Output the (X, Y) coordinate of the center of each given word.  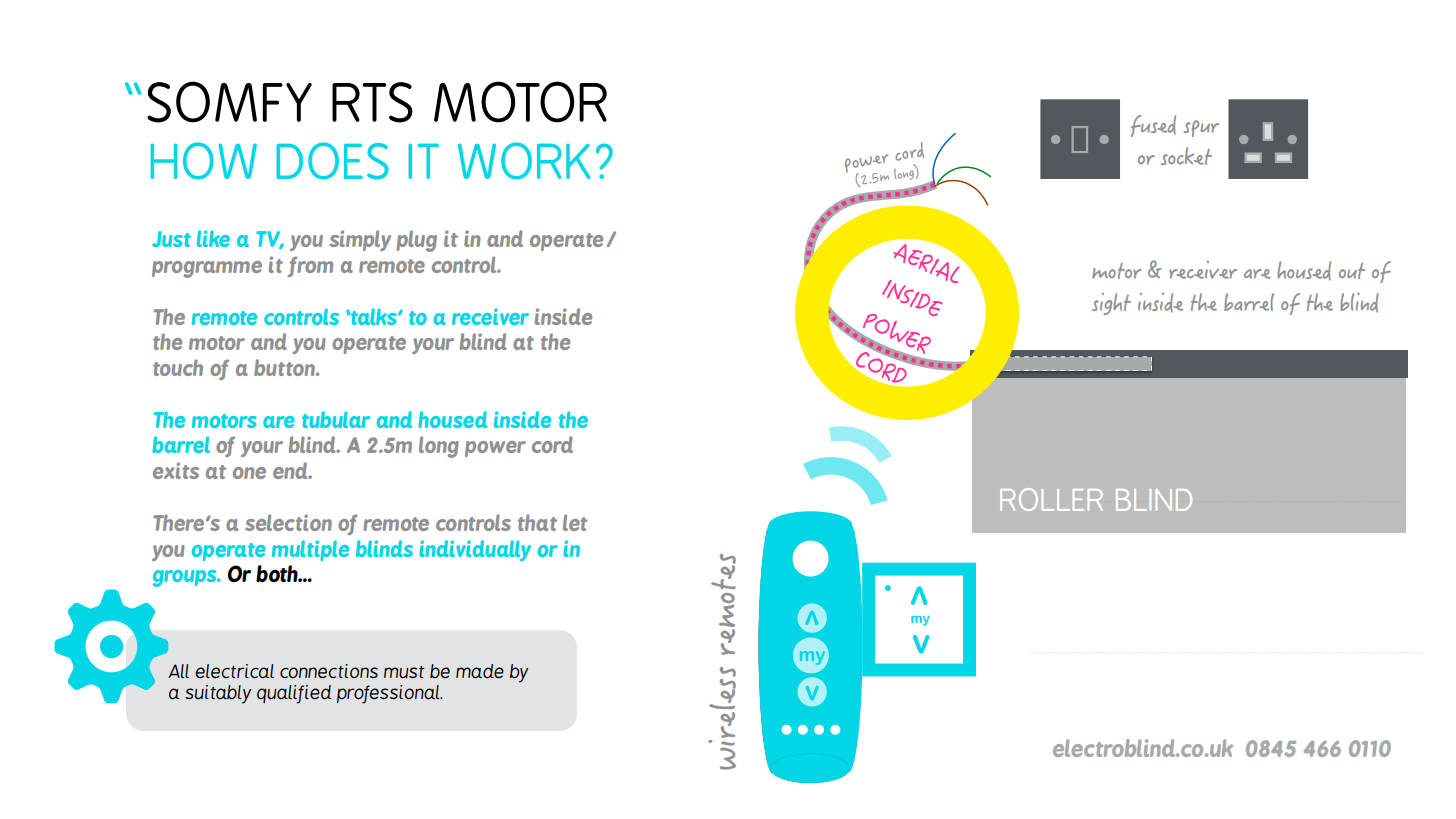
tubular (336, 419)
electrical (234, 671)
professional (389, 694)
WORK (524, 161)
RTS (372, 102)
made (480, 671)
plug (416, 241)
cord (552, 444)
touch (178, 367)
